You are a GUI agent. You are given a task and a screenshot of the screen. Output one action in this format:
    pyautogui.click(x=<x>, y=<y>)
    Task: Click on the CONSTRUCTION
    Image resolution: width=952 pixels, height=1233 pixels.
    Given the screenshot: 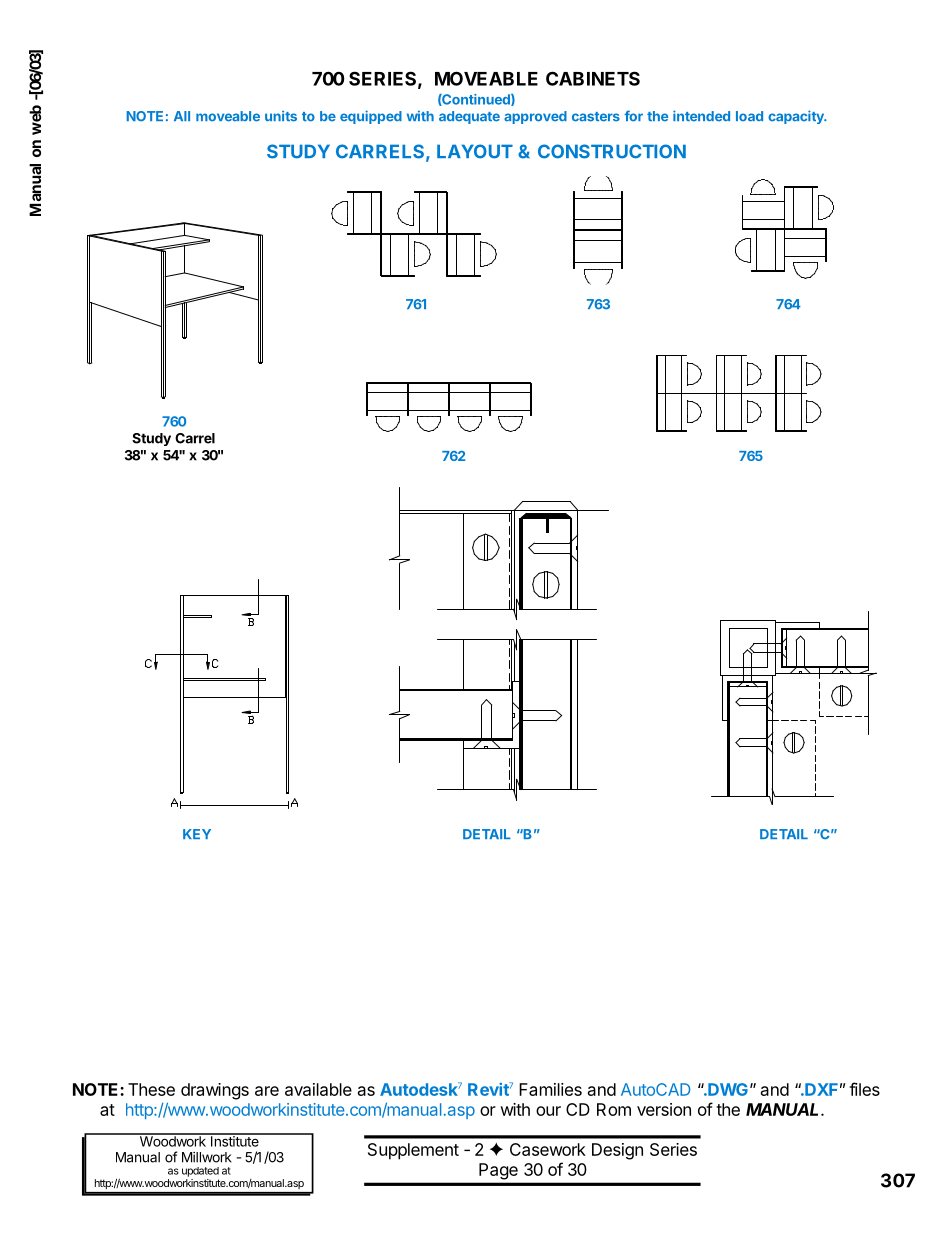 What is the action you would take?
    pyautogui.click(x=612, y=151)
